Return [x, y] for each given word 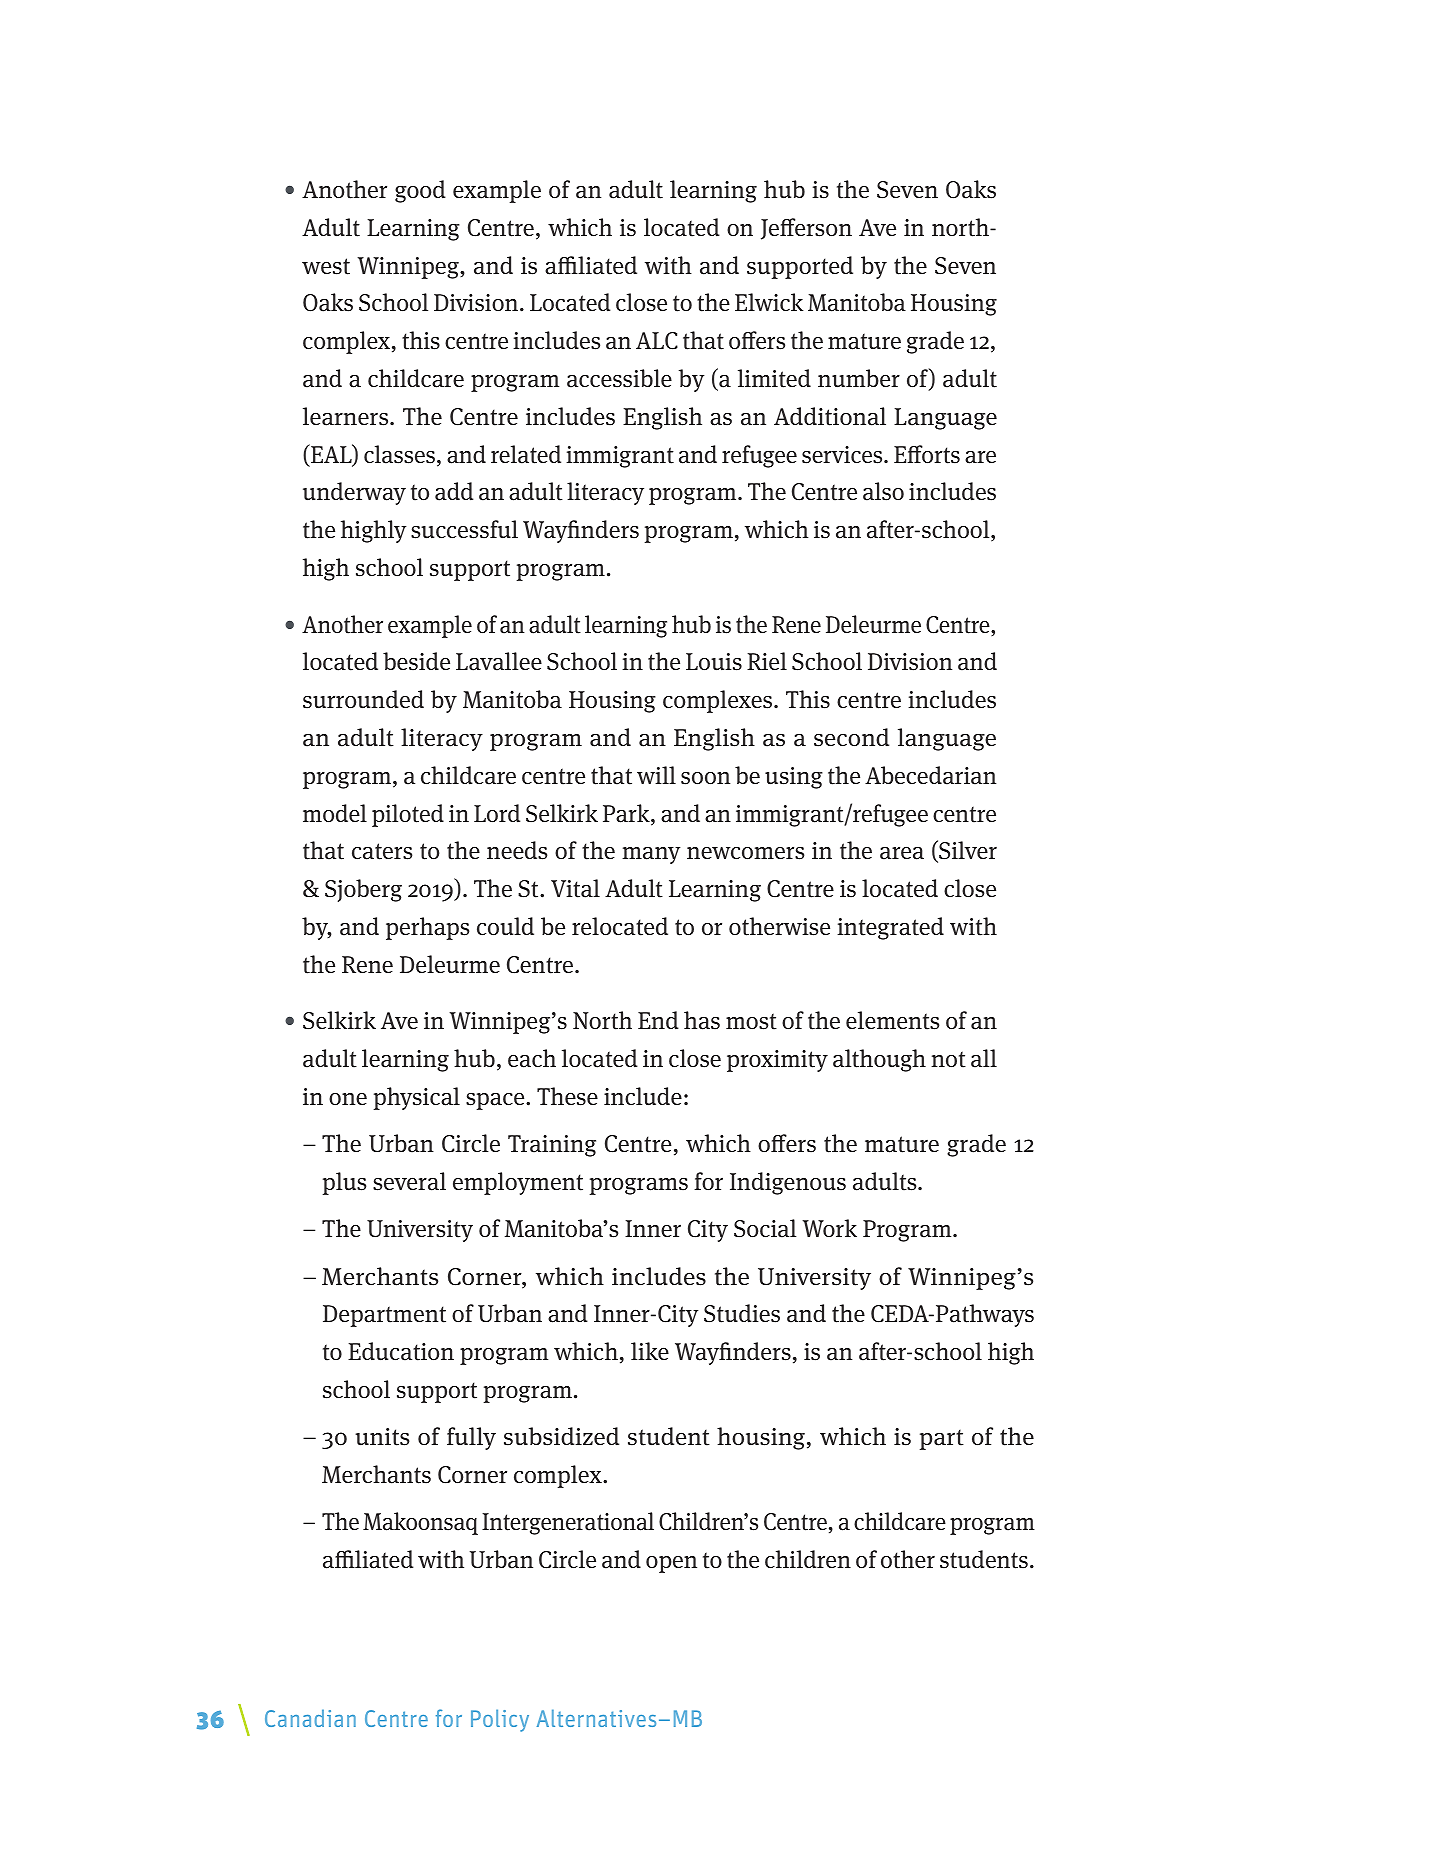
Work [829, 1228]
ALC [657, 341]
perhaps [427, 928]
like [650, 1351]
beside [416, 661]
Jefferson [806, 229]
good [420, 191]
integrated [890, 928]
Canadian [310, 1718]
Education [401, 1351]
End [658, 1020]
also [883, 491]
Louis [714, 662]
